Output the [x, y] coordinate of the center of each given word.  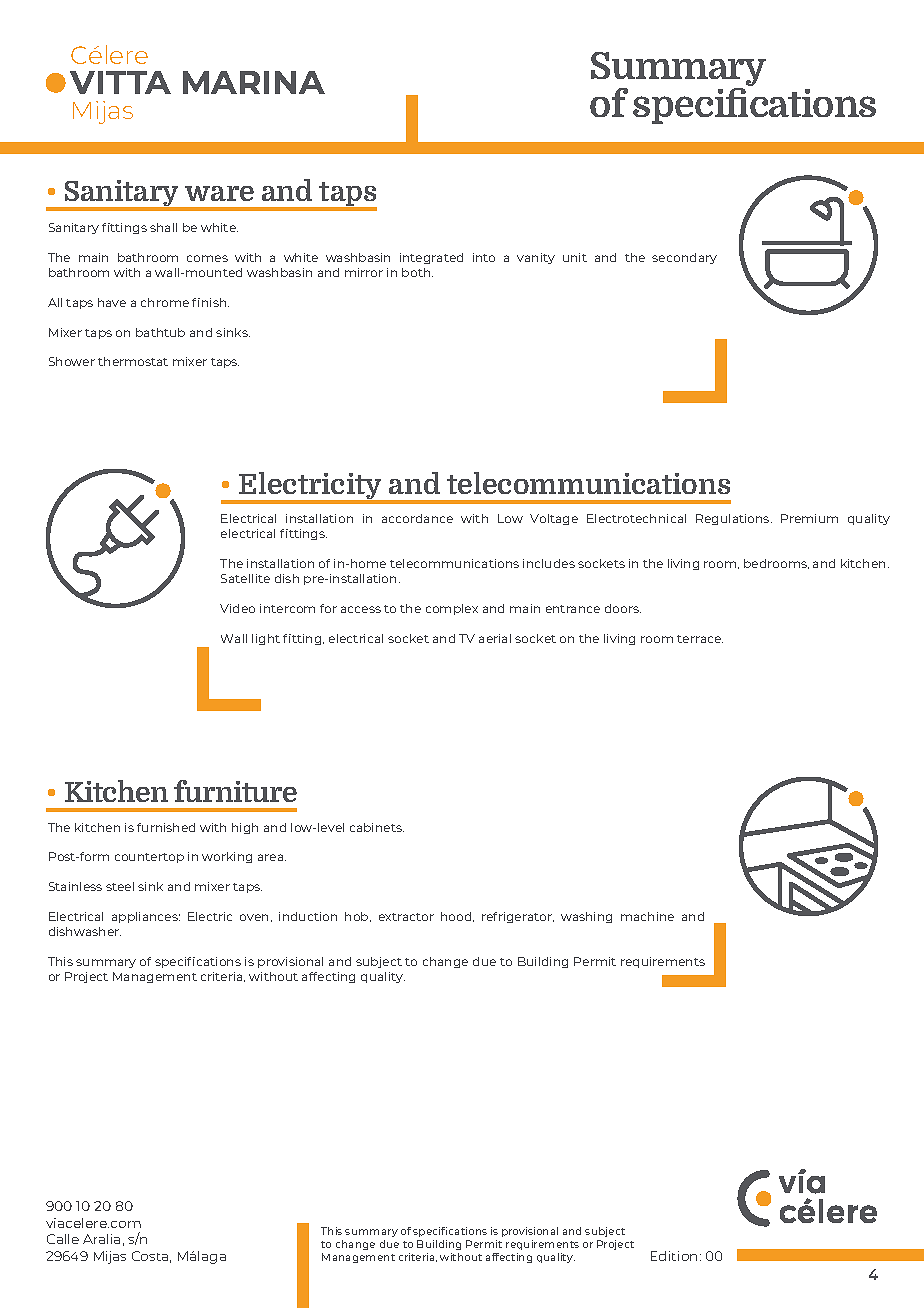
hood [457, 917]
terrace [700, 639]
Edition [674, 1256]
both [417, 272]
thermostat [133, 361]
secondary [684, 258]
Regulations [734, 519]
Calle [63, 1239]
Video [237, 608]
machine [647, 916]
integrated [431, 258]
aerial [495, 638]
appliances [146, 917]
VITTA [120, 82]
